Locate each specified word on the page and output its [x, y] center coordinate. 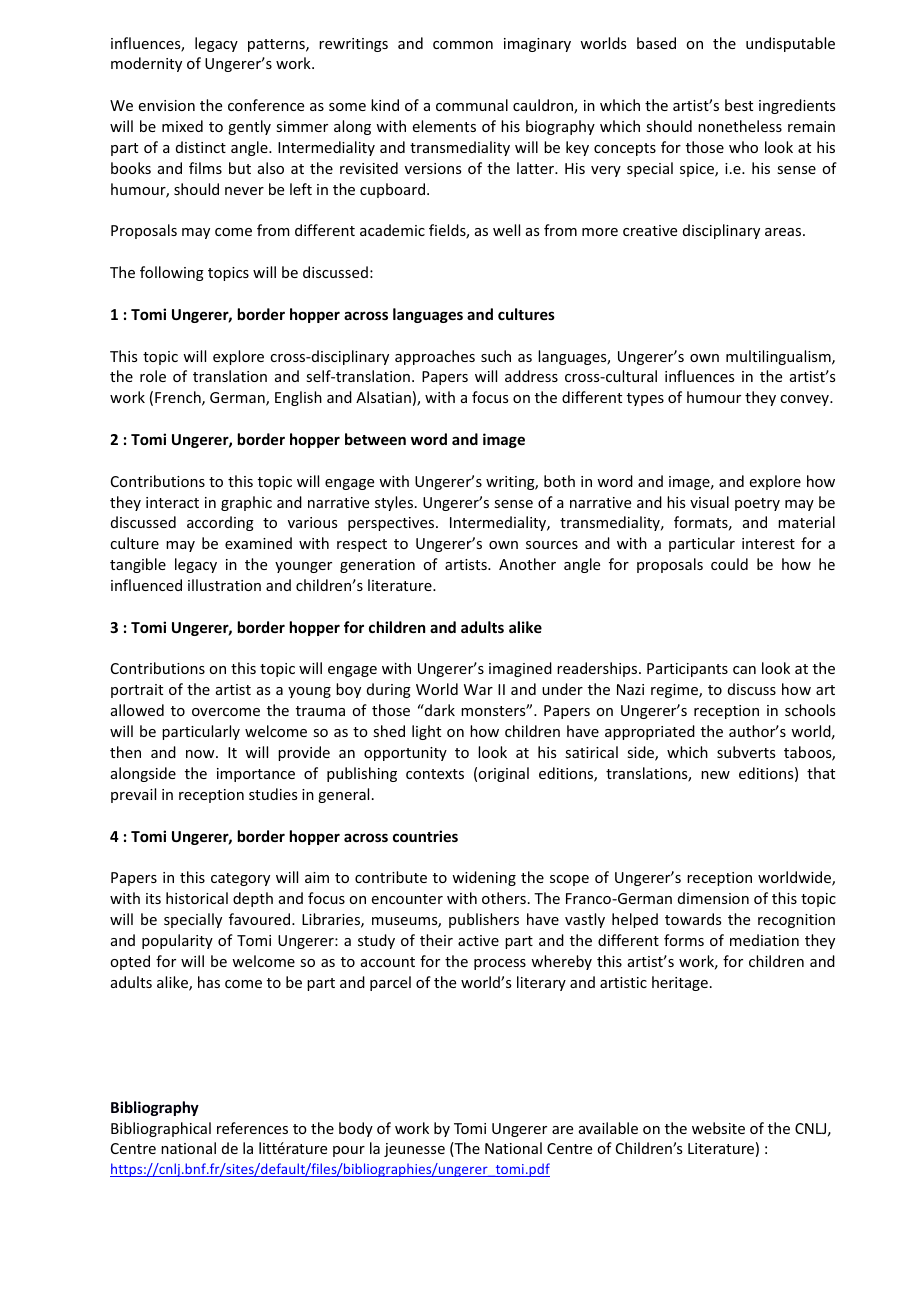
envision [167, 105]
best [739, 105]
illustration [224, 585]
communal [472, 105]
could [729, 564]
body [356, 1129]
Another [527, 564]
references [252, 1128]
